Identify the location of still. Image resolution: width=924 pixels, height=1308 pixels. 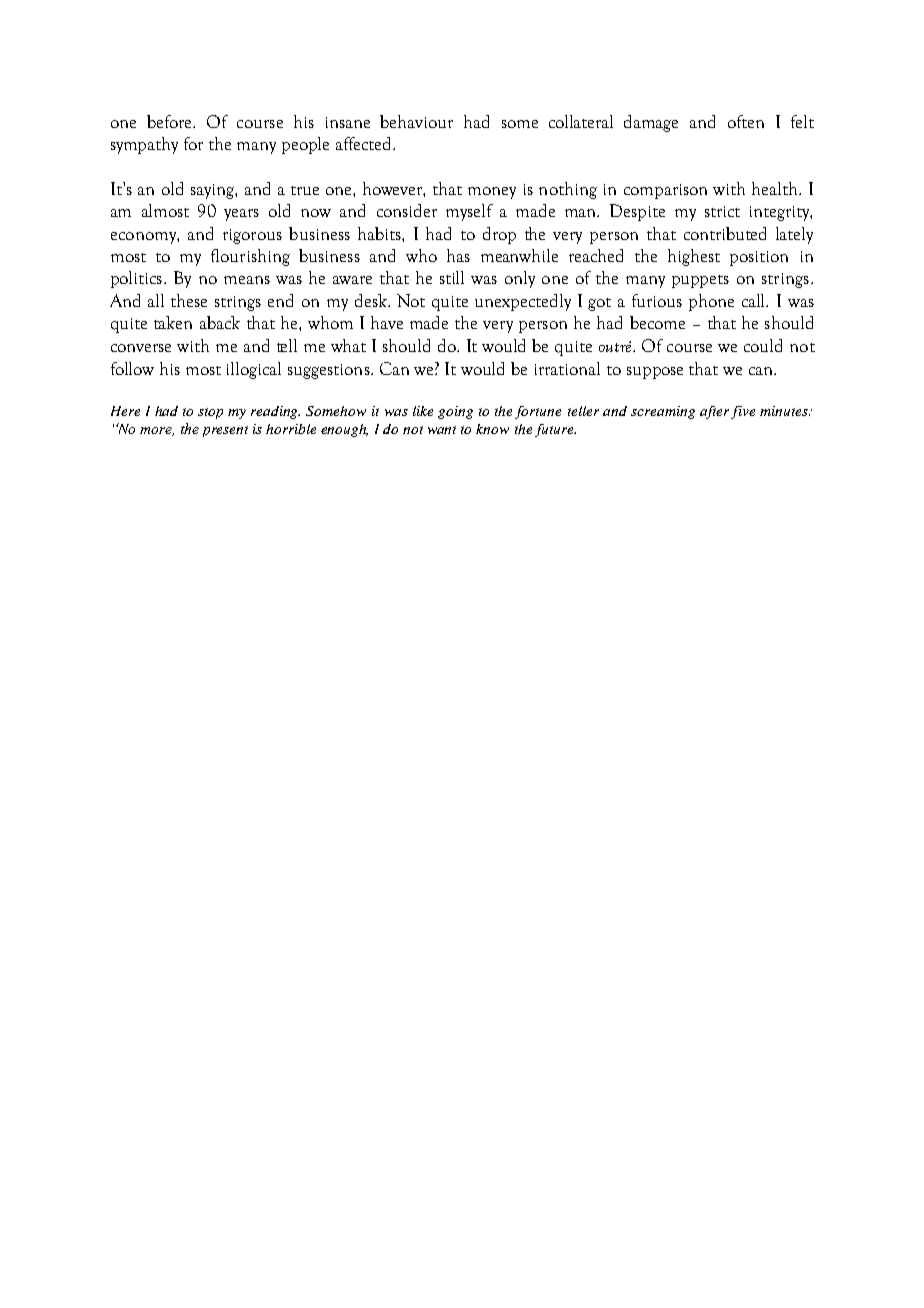
(452, 277).
